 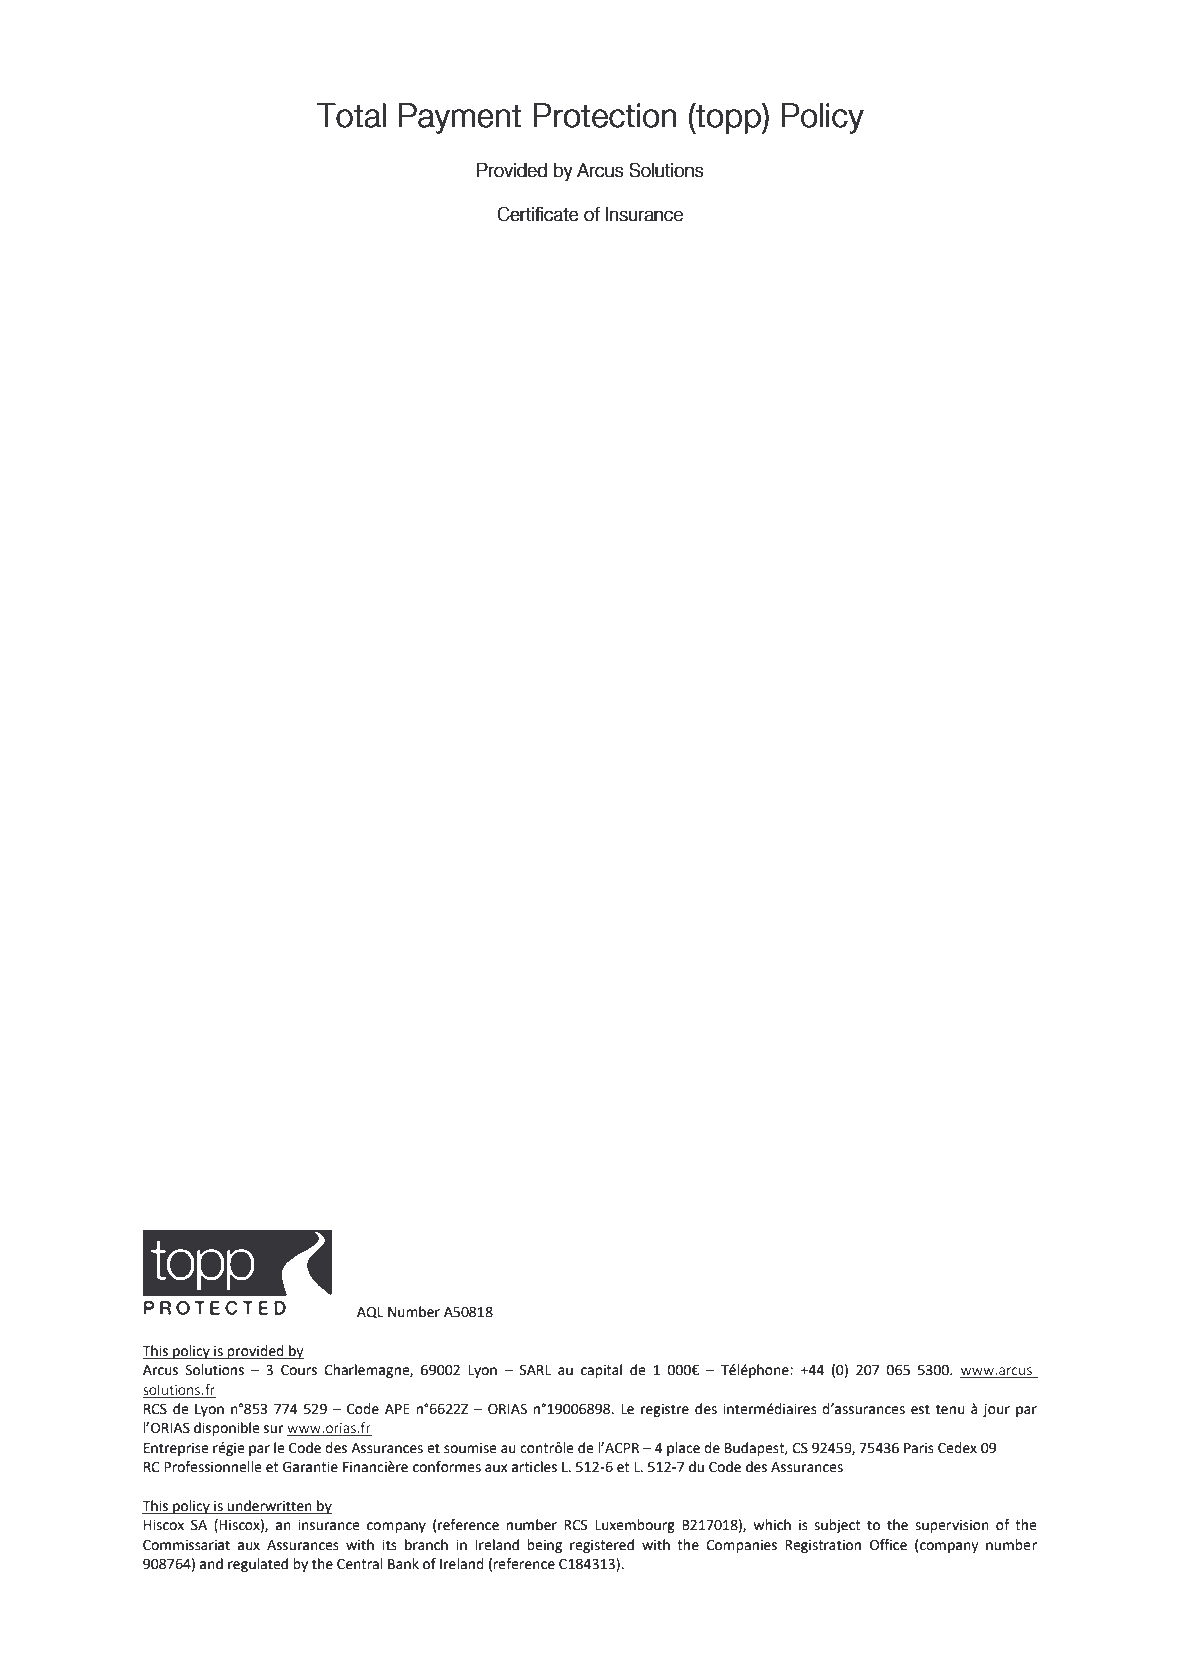 I want to click on subject, so click(x=837, y=1526).
